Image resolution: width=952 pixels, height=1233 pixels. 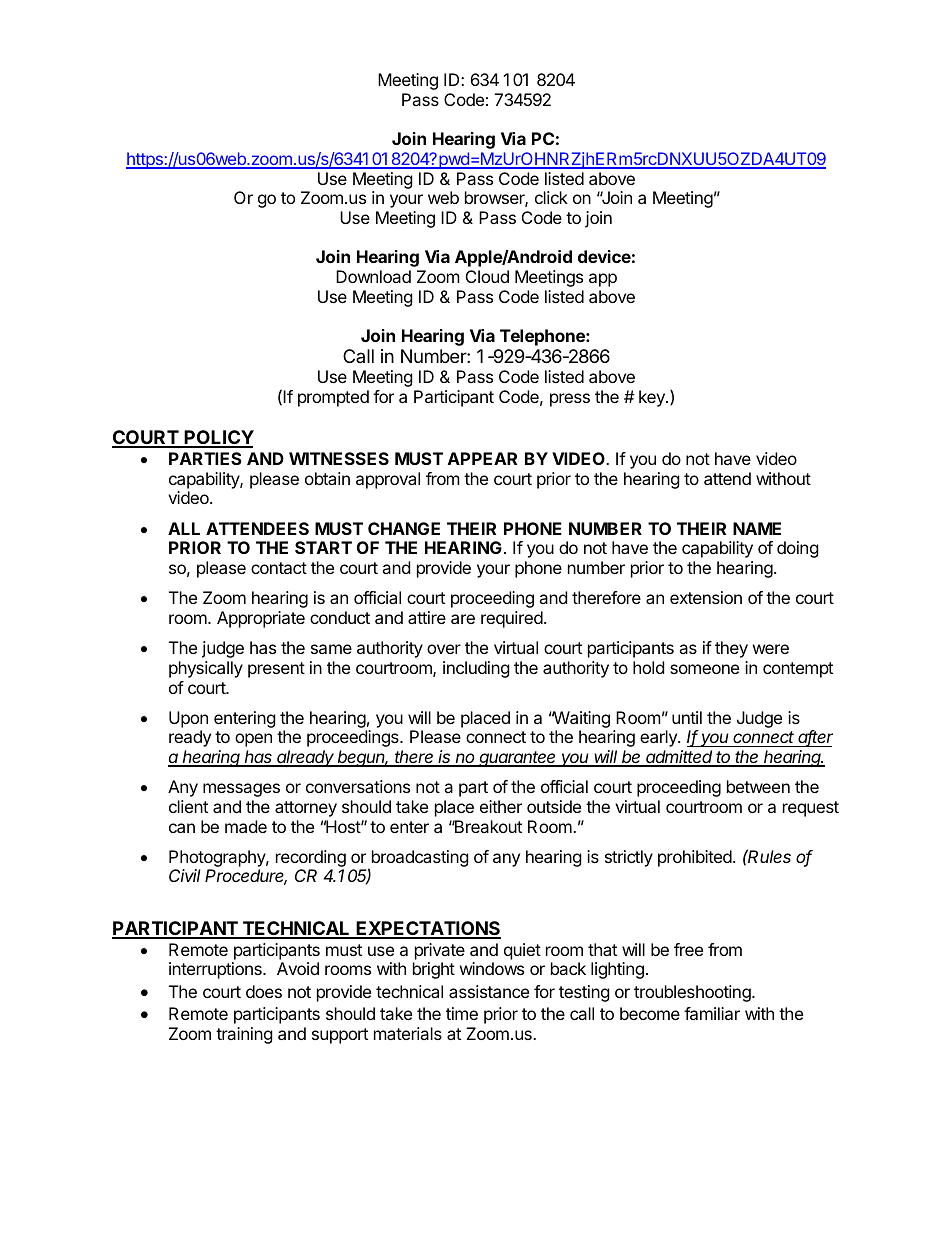 I want to click on POLICY, so click(x=218, y=438).
